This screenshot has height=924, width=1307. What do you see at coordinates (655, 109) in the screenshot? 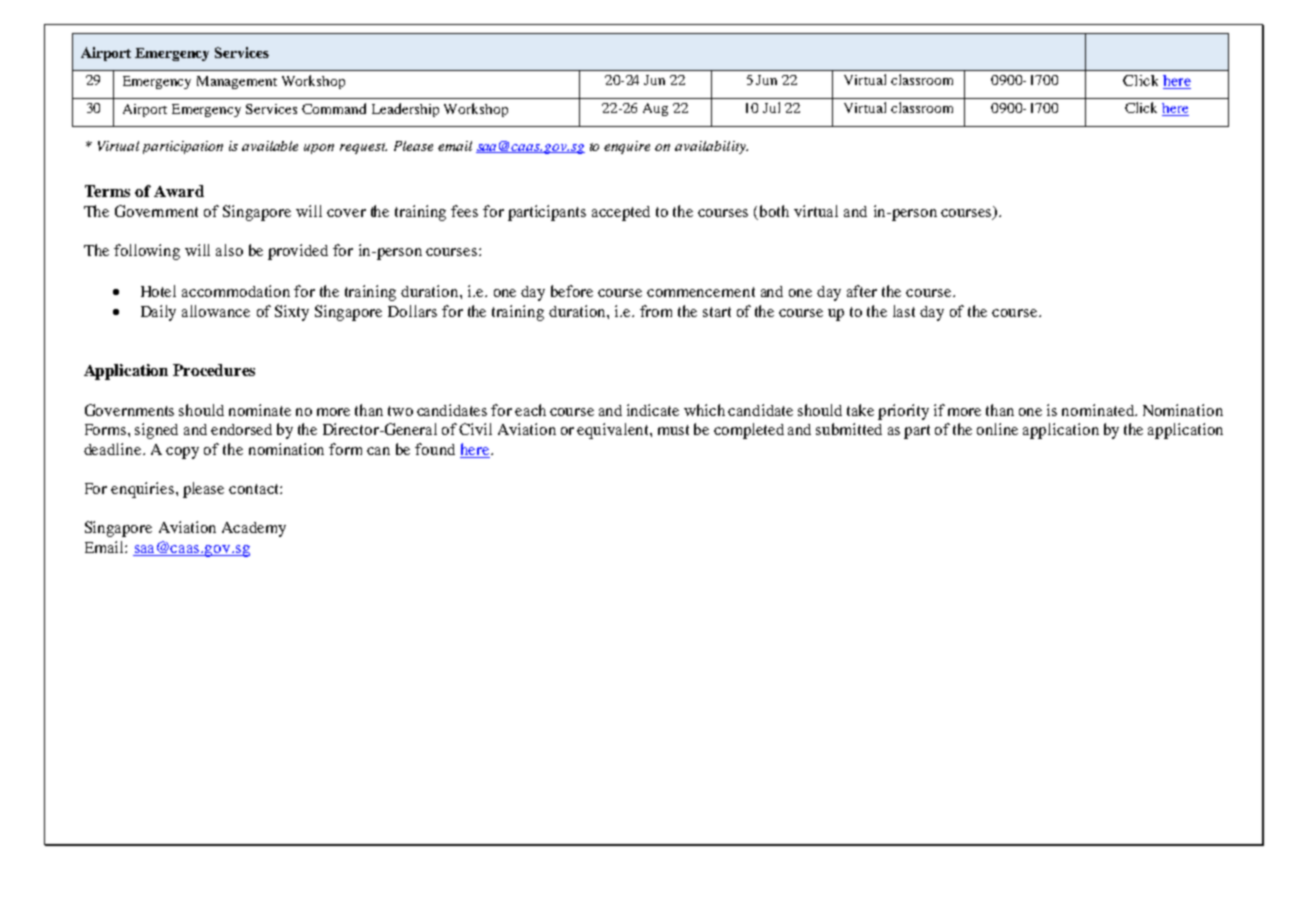
I see `Aug` at bounding box center [655, 109].
